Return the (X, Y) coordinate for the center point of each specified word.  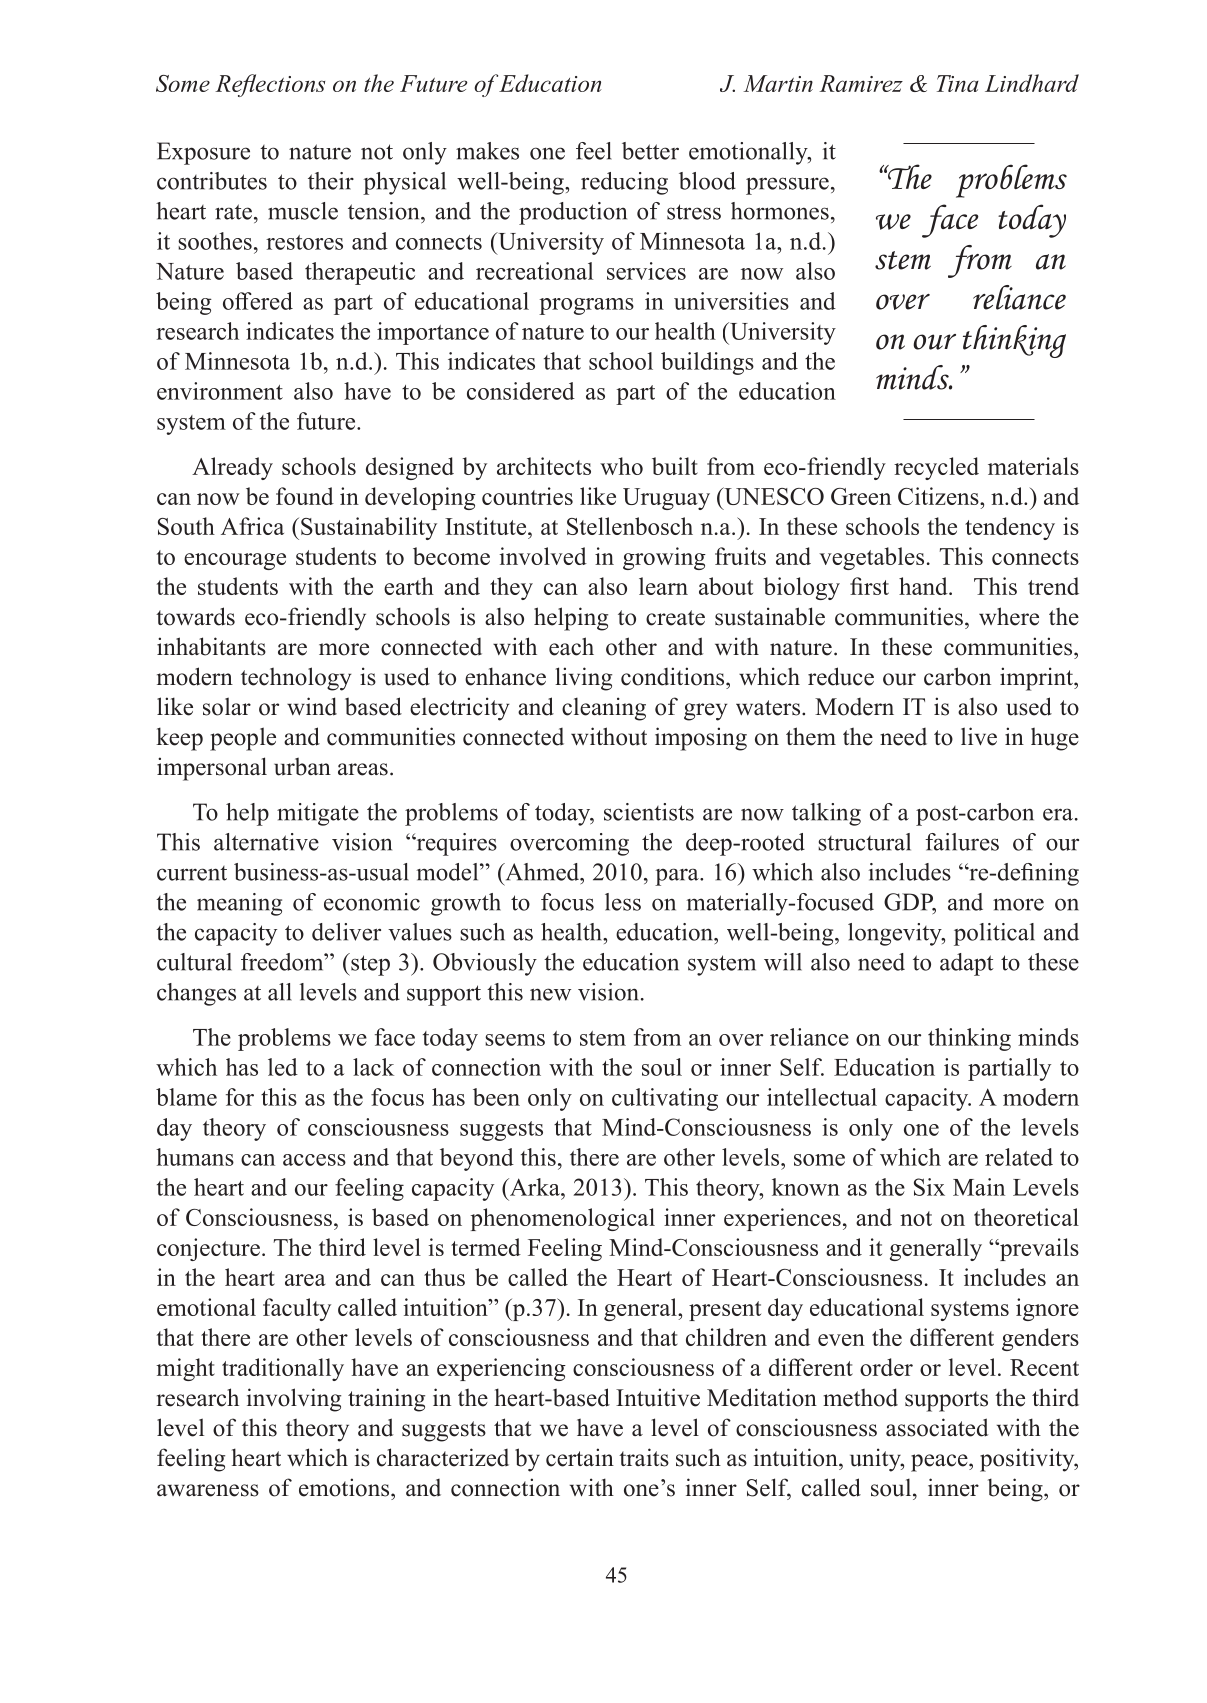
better (650, 151)
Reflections (270, 85)
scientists (649, 812)
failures (962, 842)
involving (294, 1400)
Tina (958, 83)
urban (302, 766)
